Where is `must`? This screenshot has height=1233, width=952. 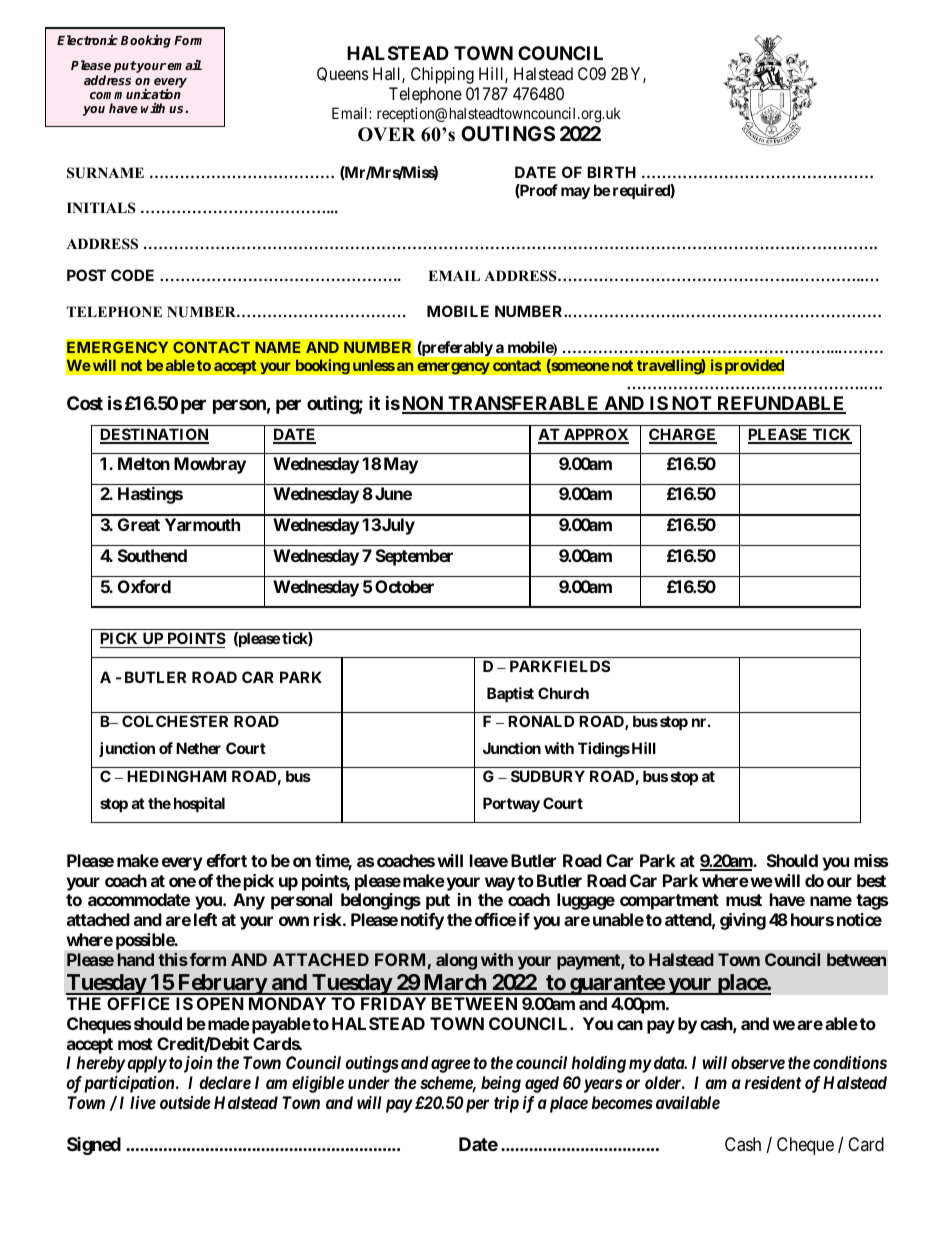 must is located at coordinates (744, 900).
